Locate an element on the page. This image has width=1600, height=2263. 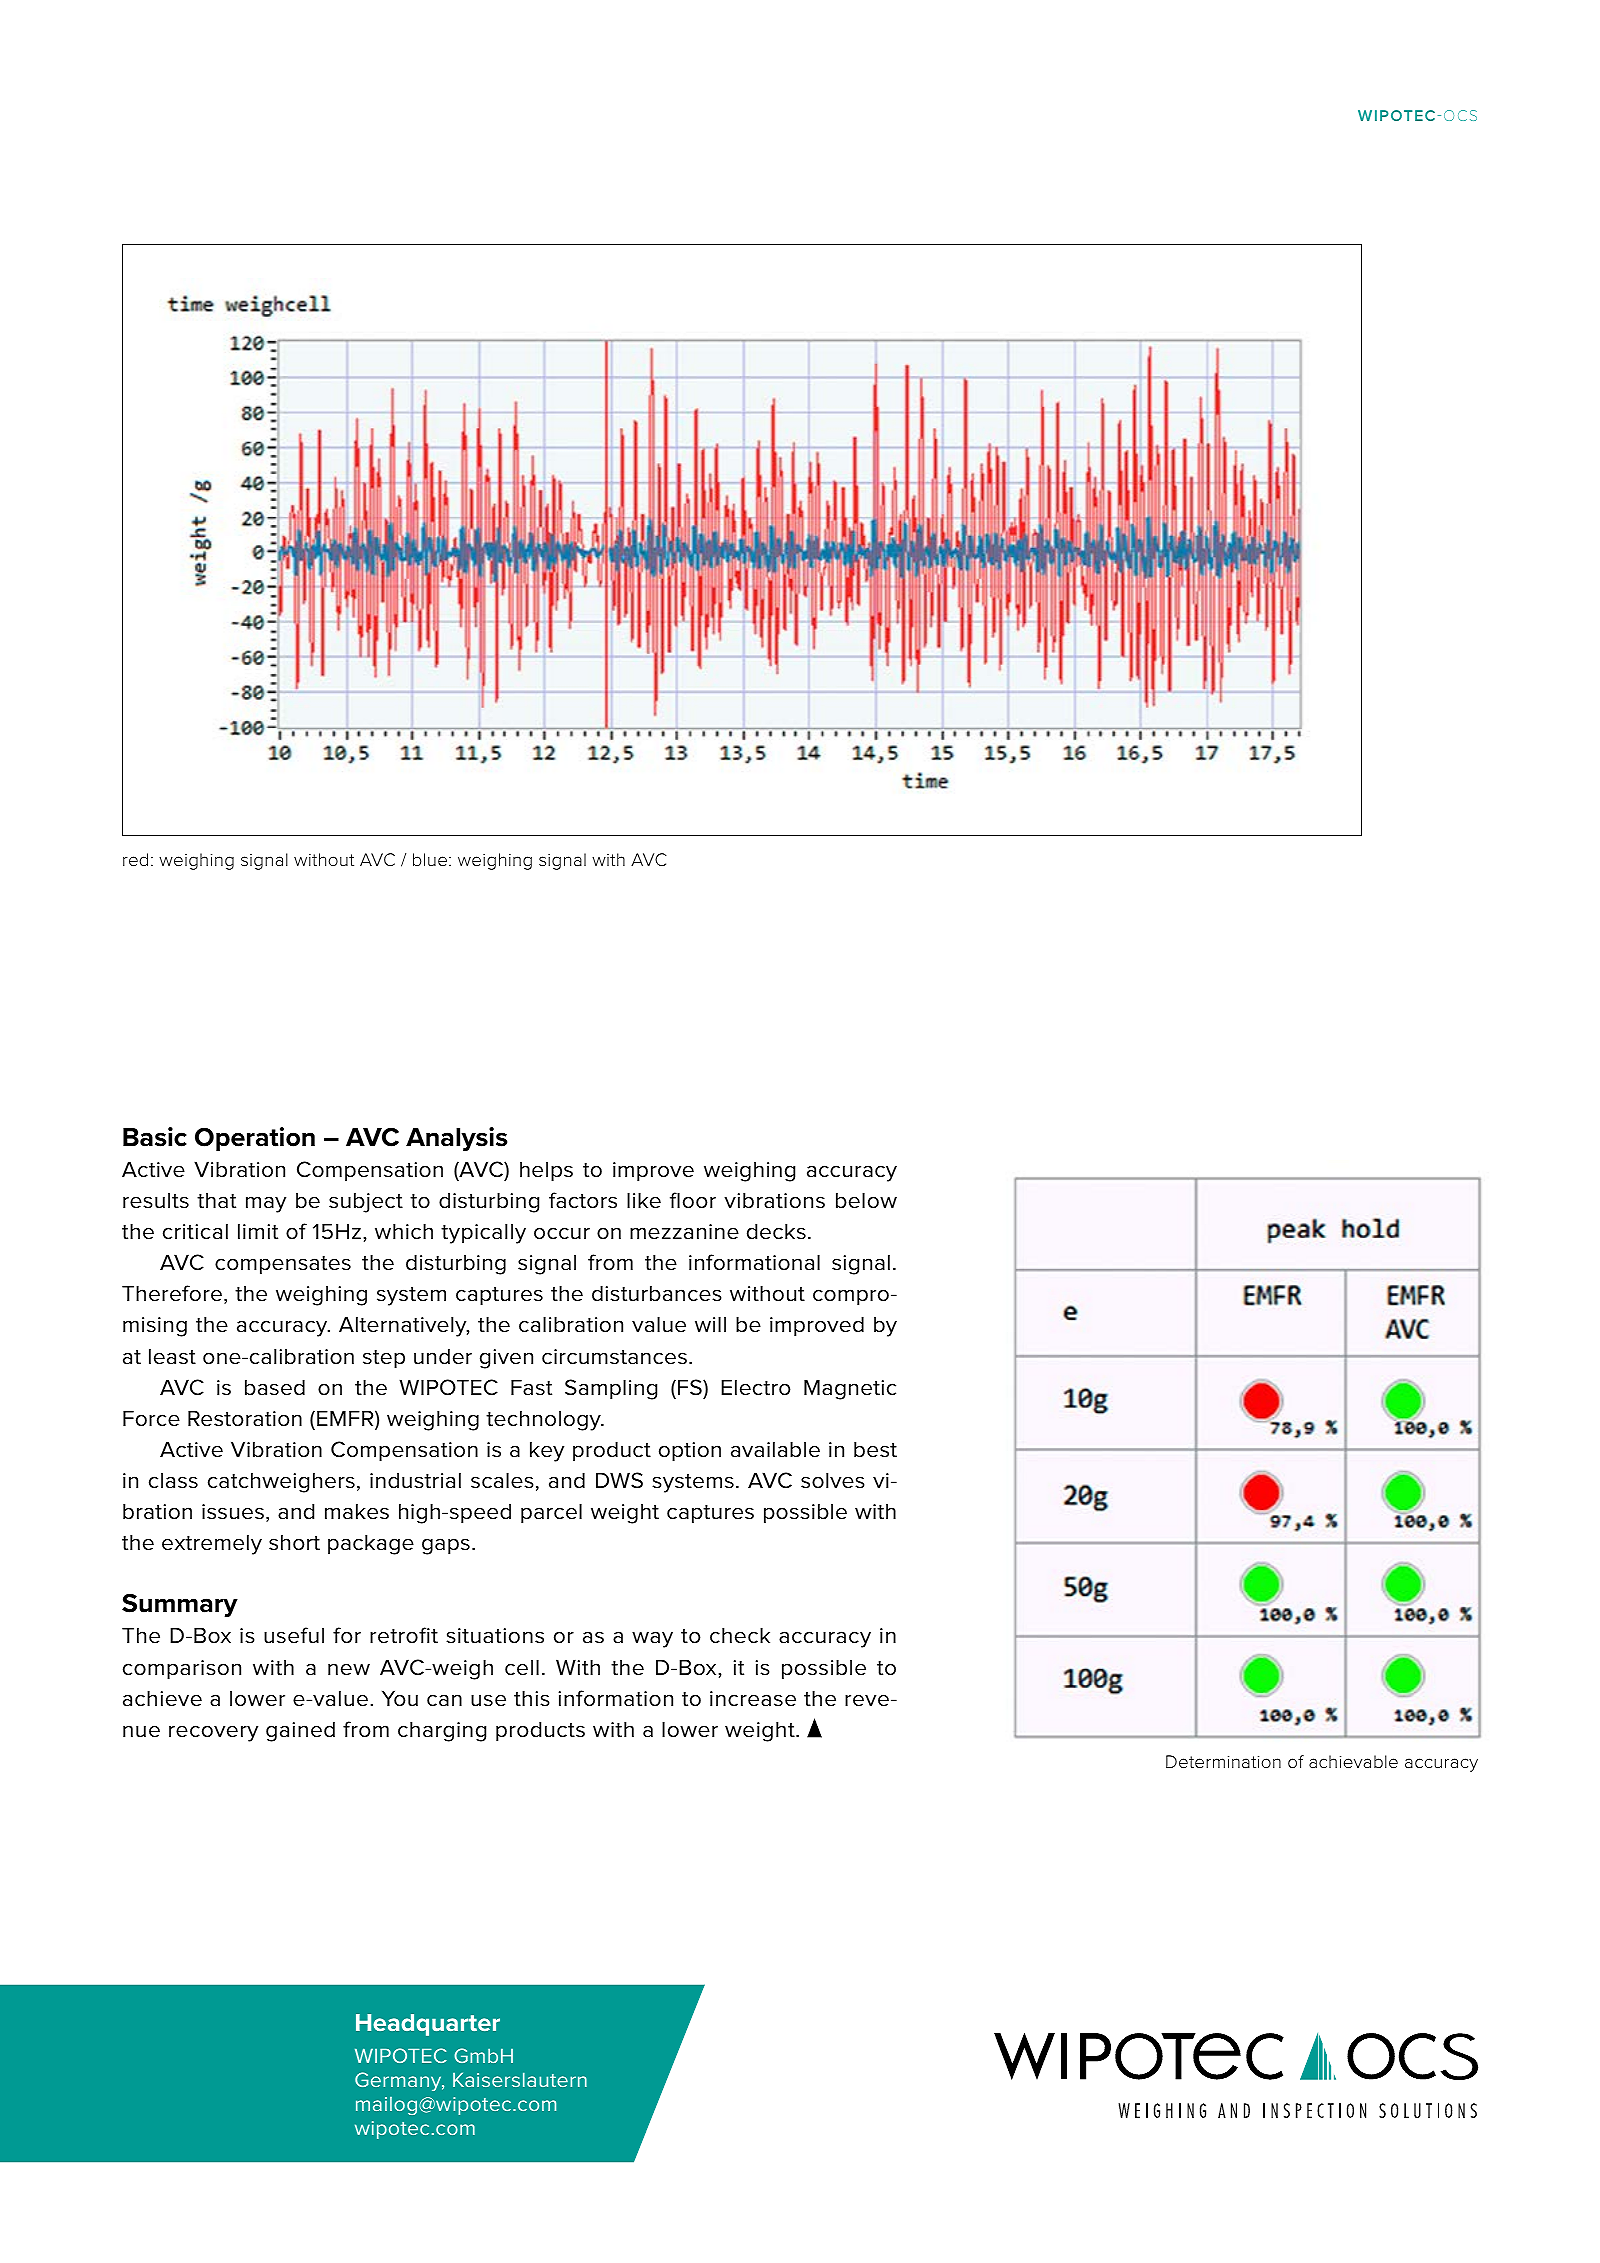
useful is located at coordinates (294, 1635).
